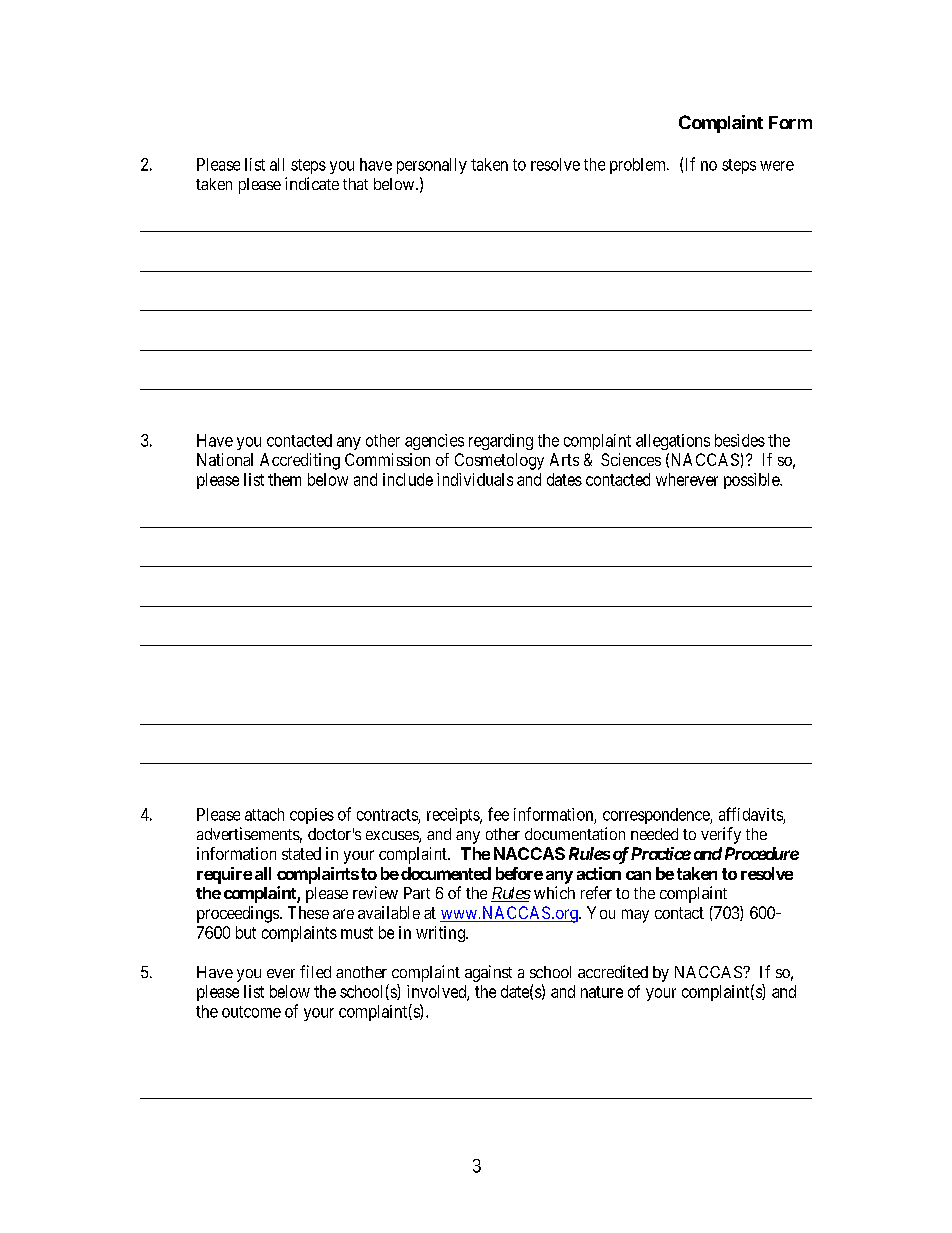 The width and height of the image is (952, 1233). What do you see at coordinates (284, 479) in the image?
I see `them` at bounding box center [284, 479].
